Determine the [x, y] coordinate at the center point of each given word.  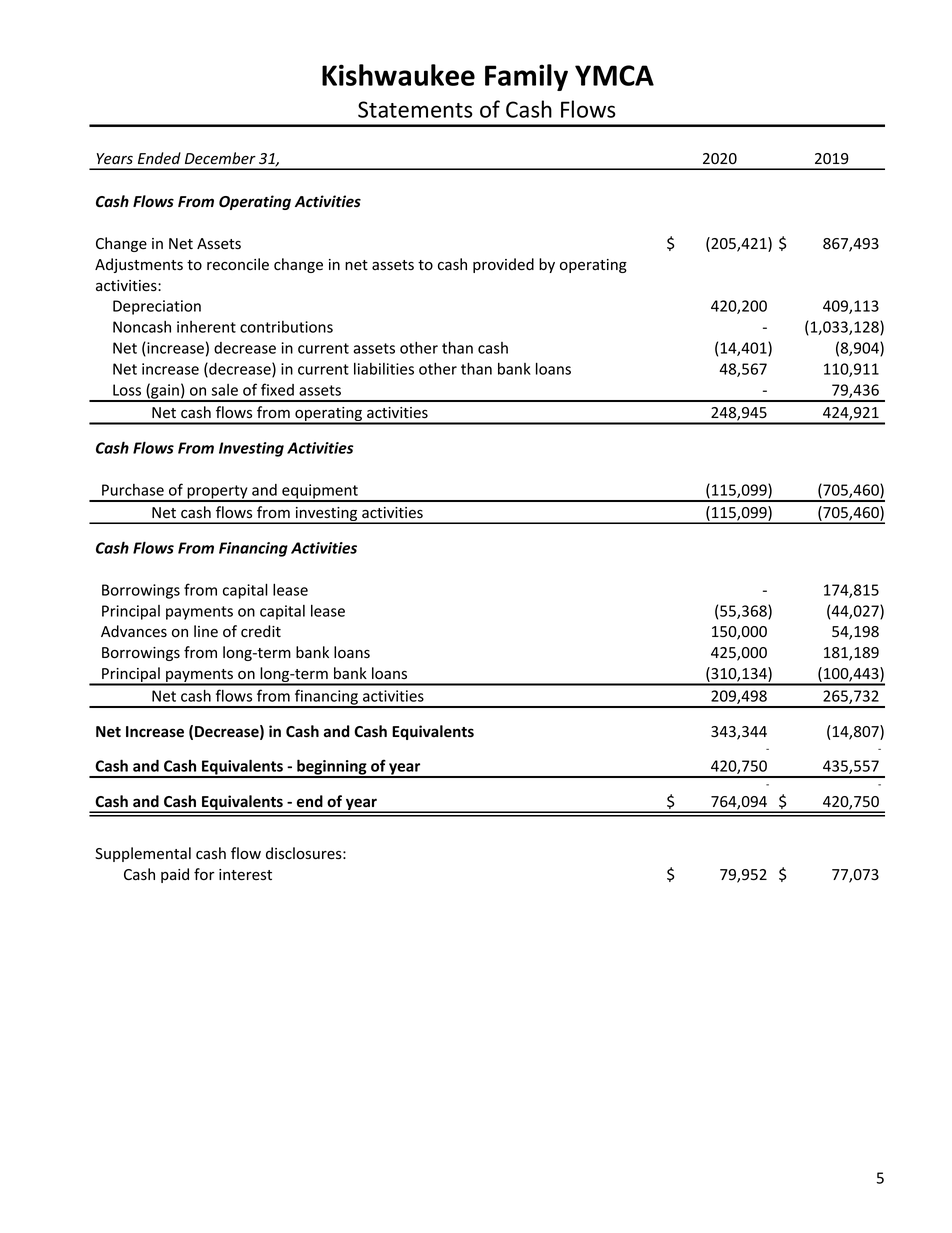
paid [175, 875]
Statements [415, 109]
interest [245, 875]
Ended [159, 158]
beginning [332, 768]
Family [526, 77]
